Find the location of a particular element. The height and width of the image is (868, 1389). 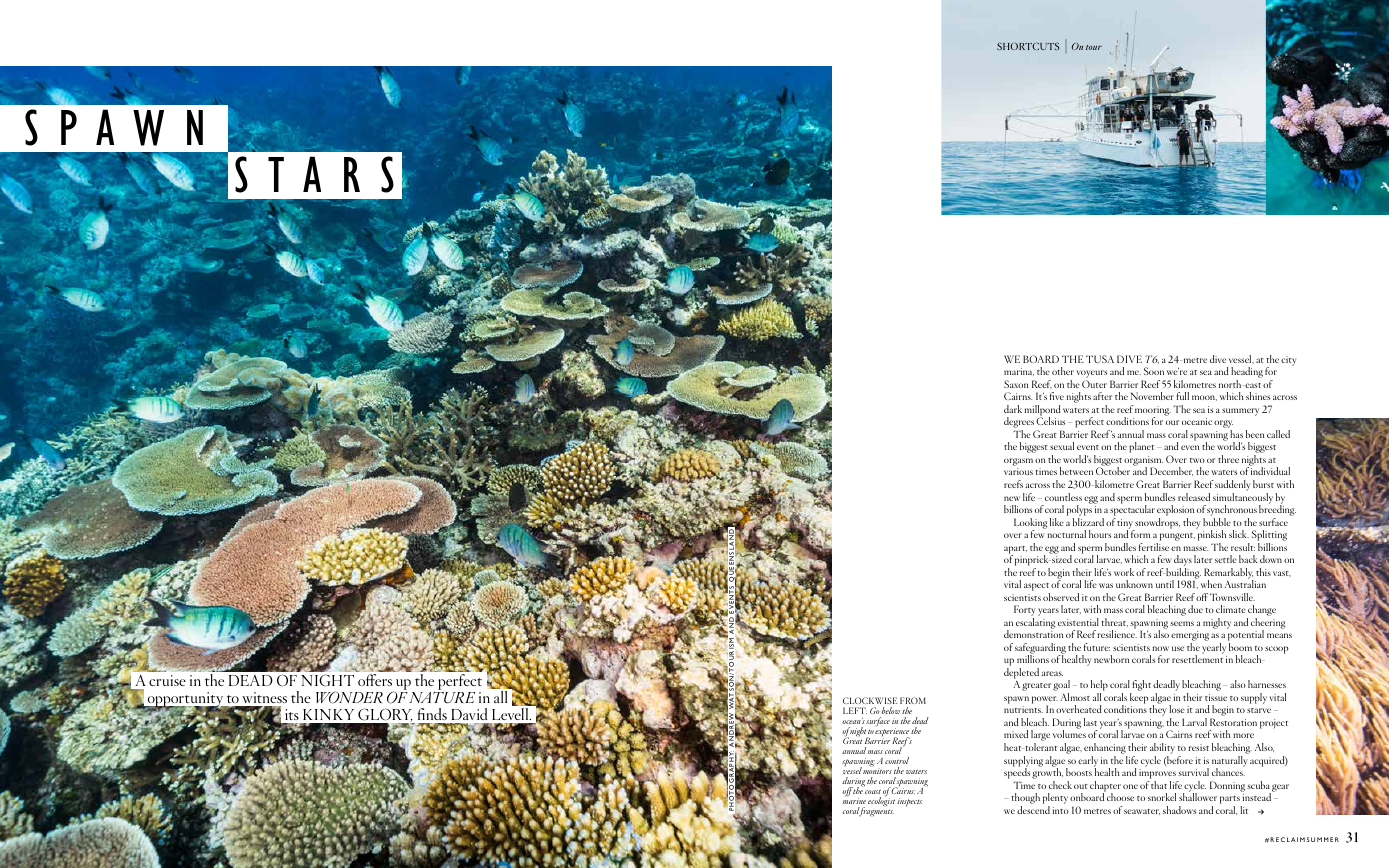

due is located at coordinates (1195, 609).
